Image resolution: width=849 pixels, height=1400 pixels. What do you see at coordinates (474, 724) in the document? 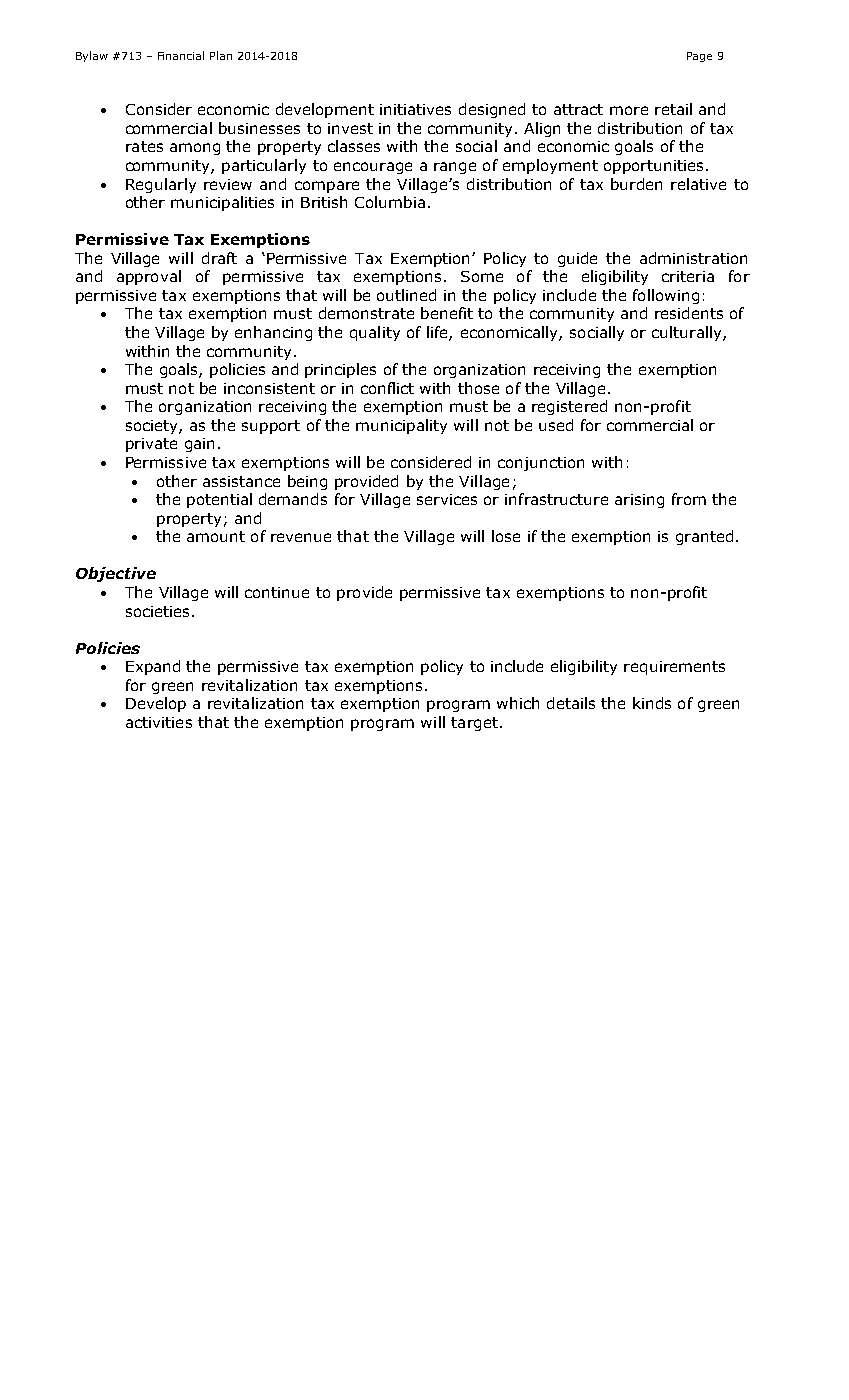
I see `target` at bounding box center [474, 724].
